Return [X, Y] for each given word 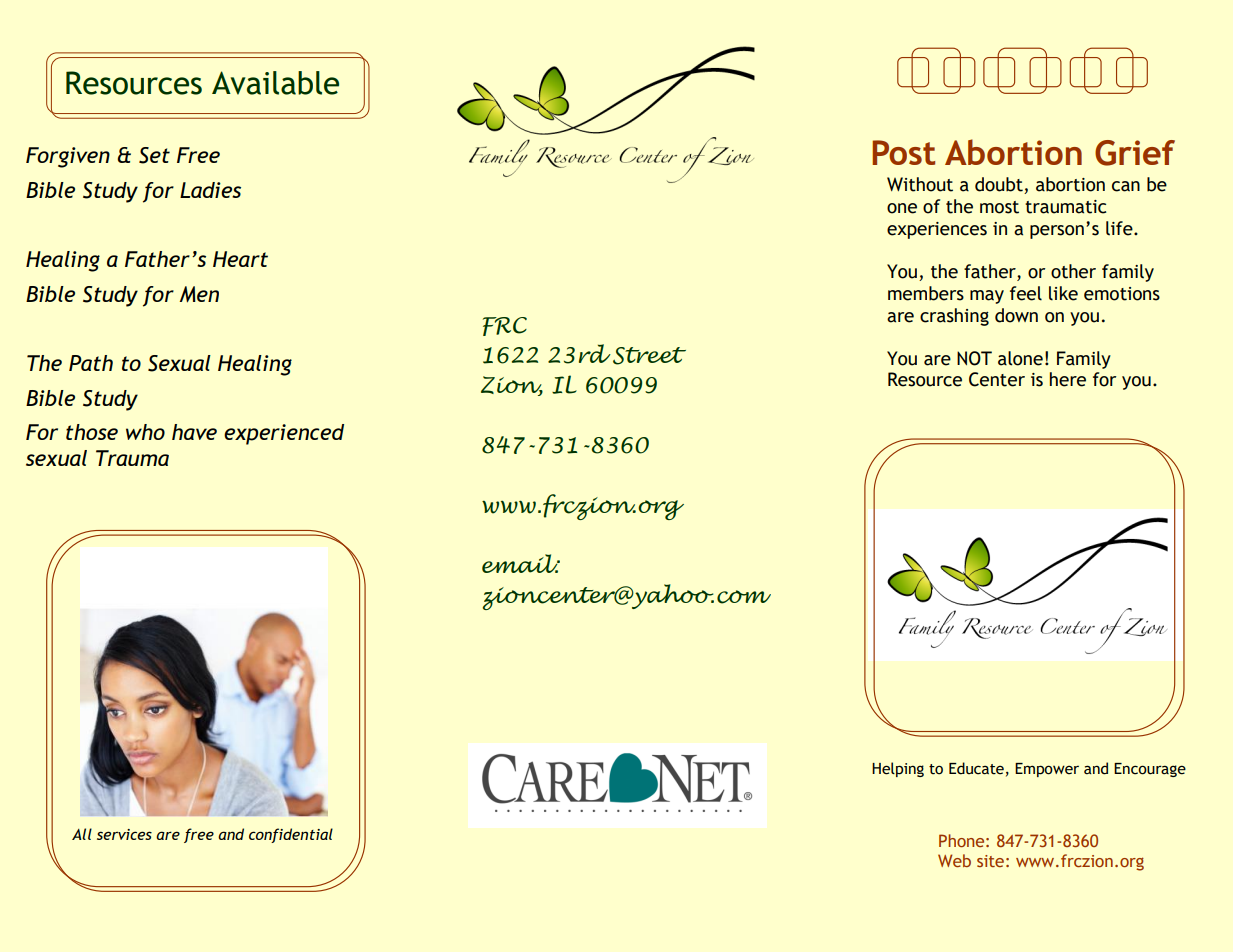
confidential [291, 835]
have [194, 432]
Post [903, 152]
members [926, 293]
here [1068, 379]
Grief [1135, 153]
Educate [976, 768]
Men [199, 294]
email [521, 563]
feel [1026, 293]
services [124, 834]
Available [275, 83]
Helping [898, 769]
